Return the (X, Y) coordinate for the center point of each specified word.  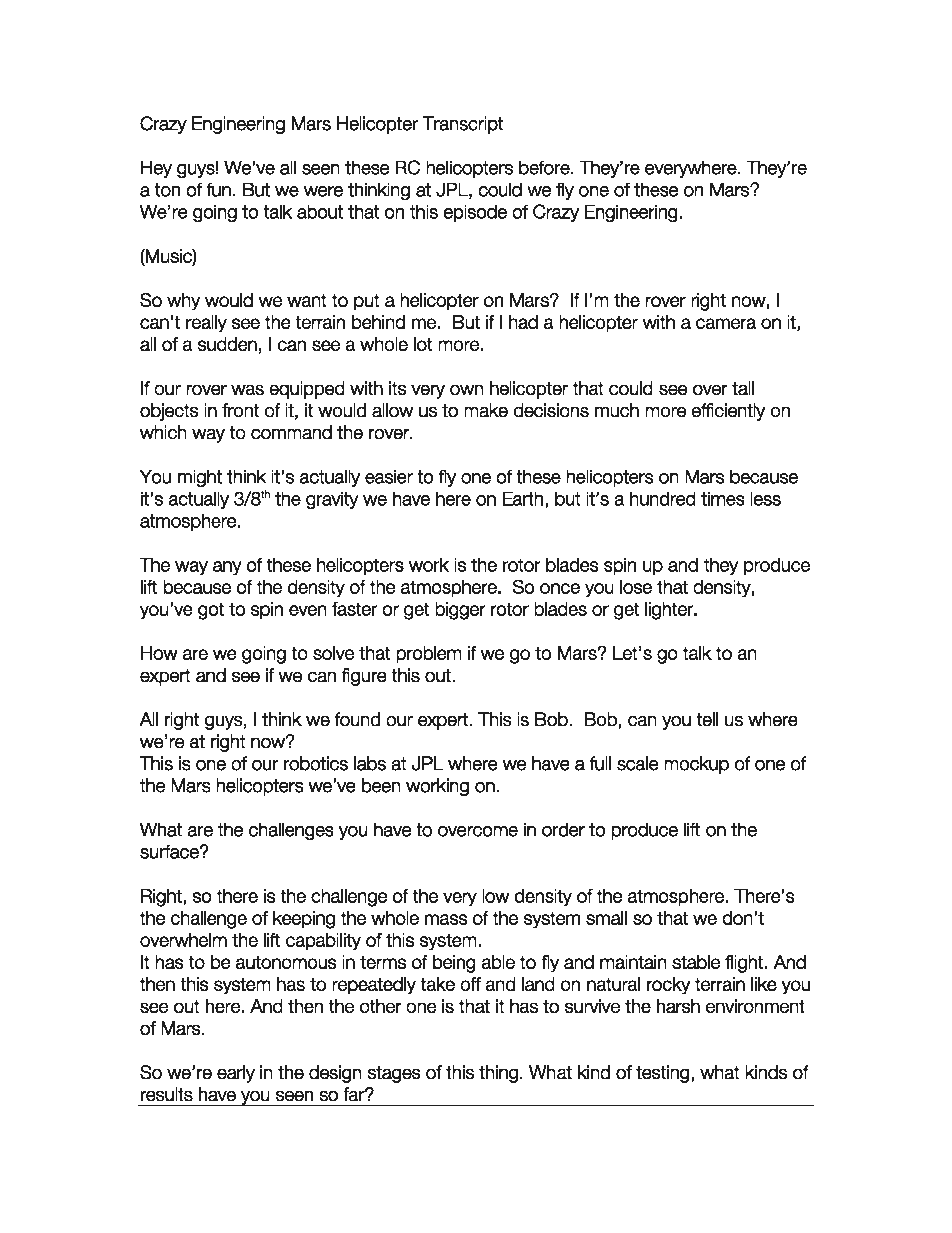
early (236, 1074)
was (247, 390)
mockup (696, 765)
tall (743, 388)
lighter (670, 611)
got (211, 611)
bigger (460, 611)
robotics (316, 763)
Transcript (462, 125)
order (563, 829)
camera (726, 323)
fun (218, 189)
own (466, 390)
